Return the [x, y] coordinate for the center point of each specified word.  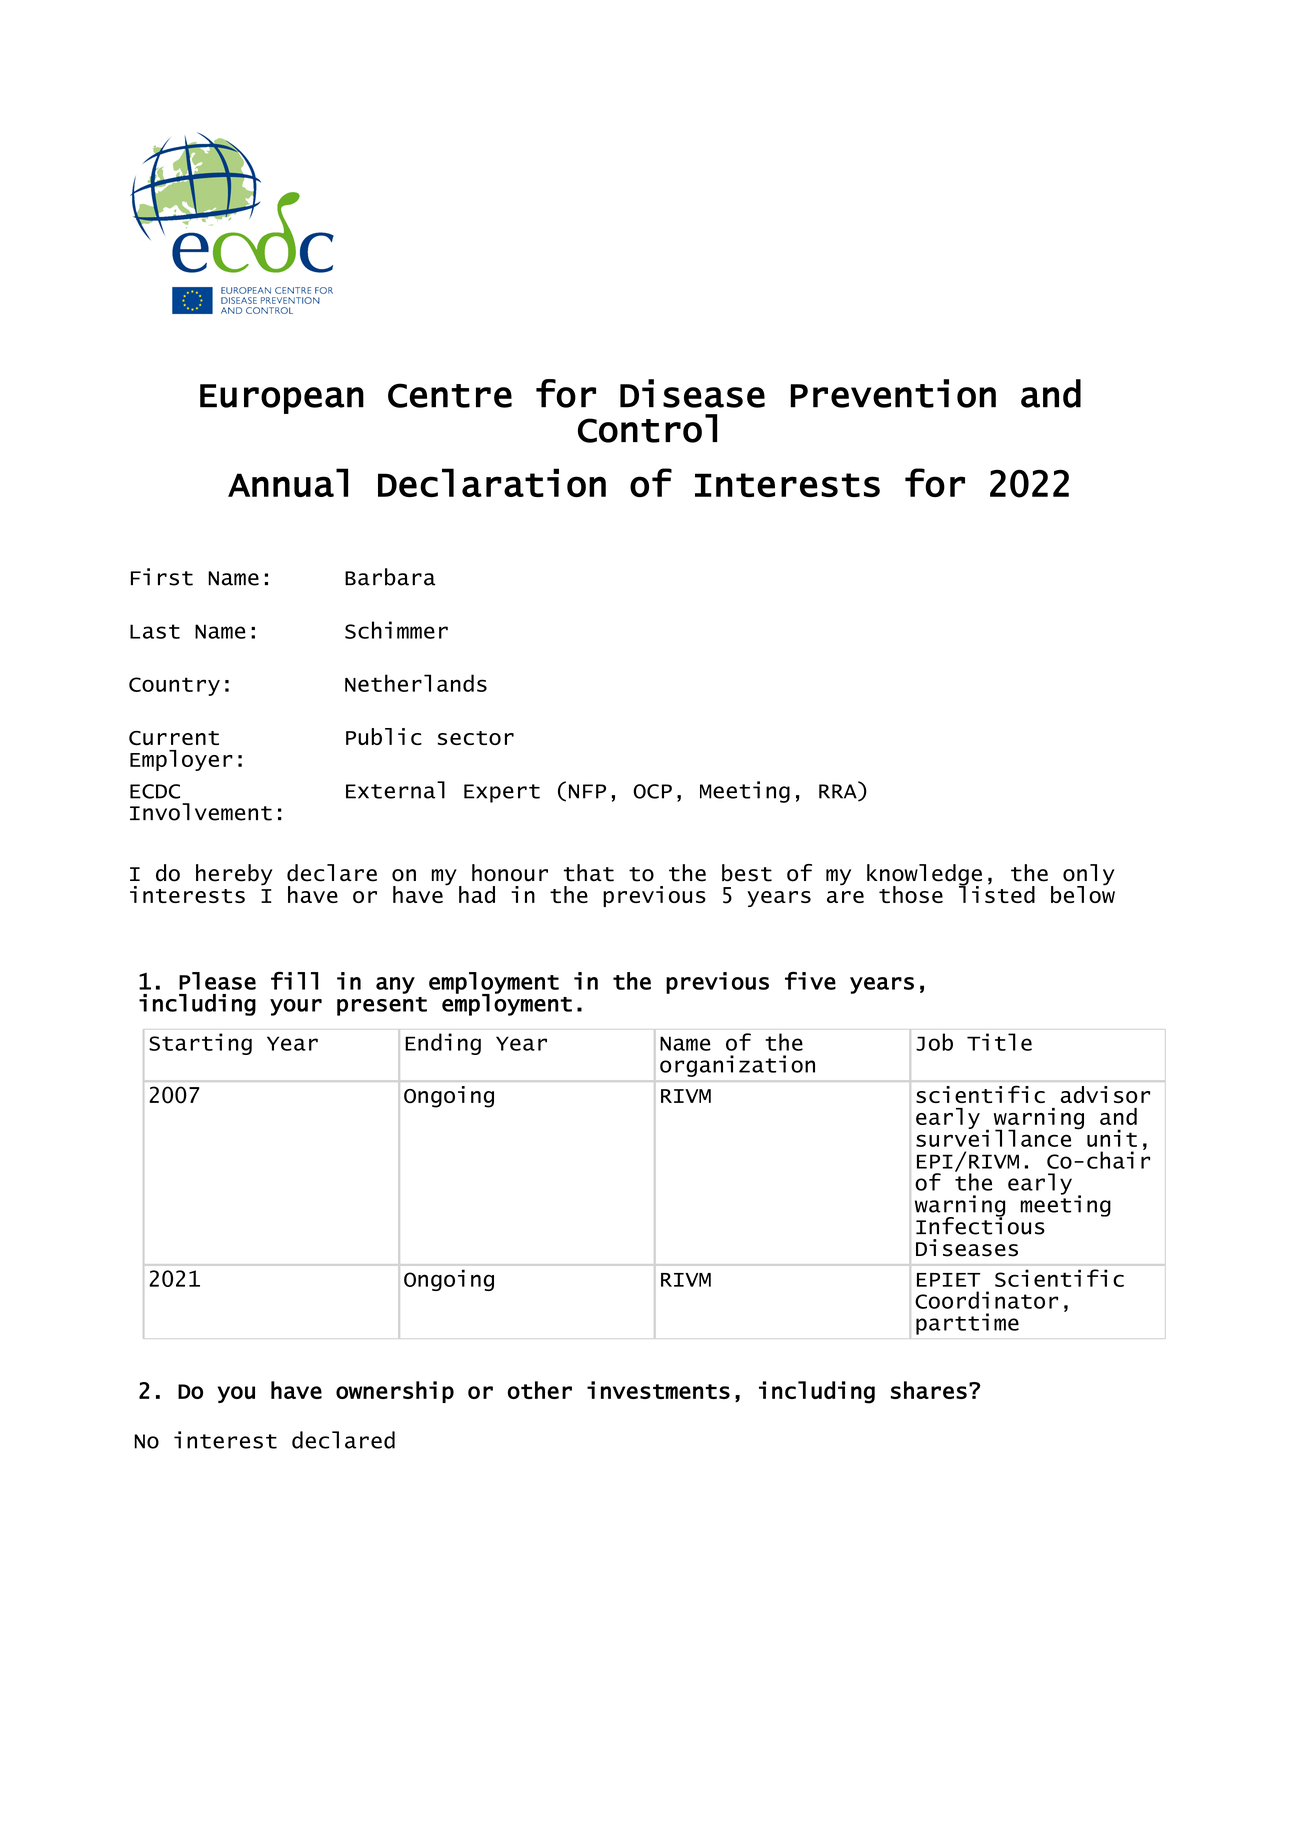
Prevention [893, 393]
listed [997, 893]
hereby [234, 875]
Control [647, 428]
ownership [395, 1392]
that [589, 873]
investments [658, 1390]
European [282, 399]
